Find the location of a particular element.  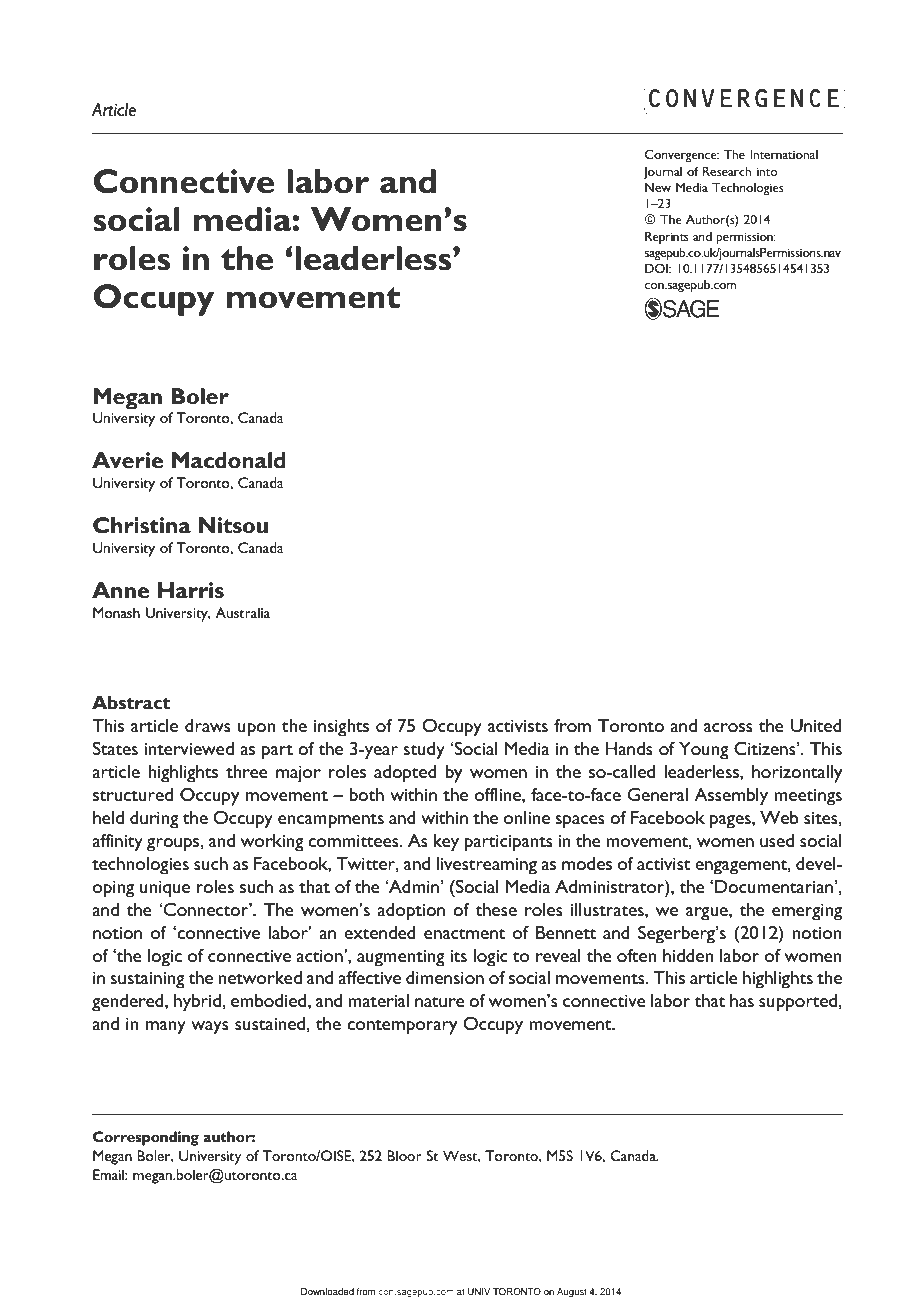

has is located at coordinates (742, 1000).
